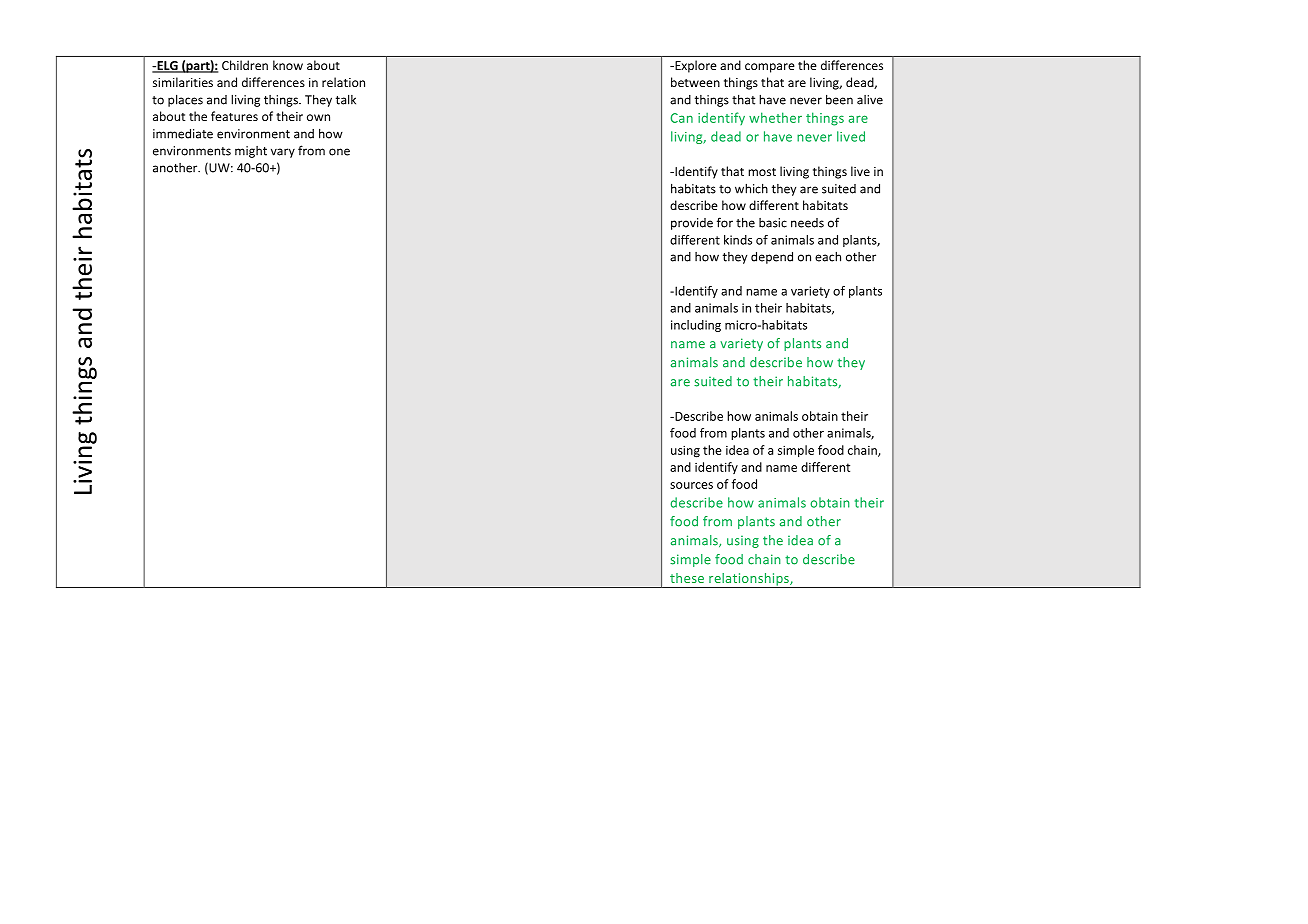 This page has height=924, width=1308. What do you see at coordinates (346, 99) in the page?
I see `talk` at bounding box center [346, 99].
